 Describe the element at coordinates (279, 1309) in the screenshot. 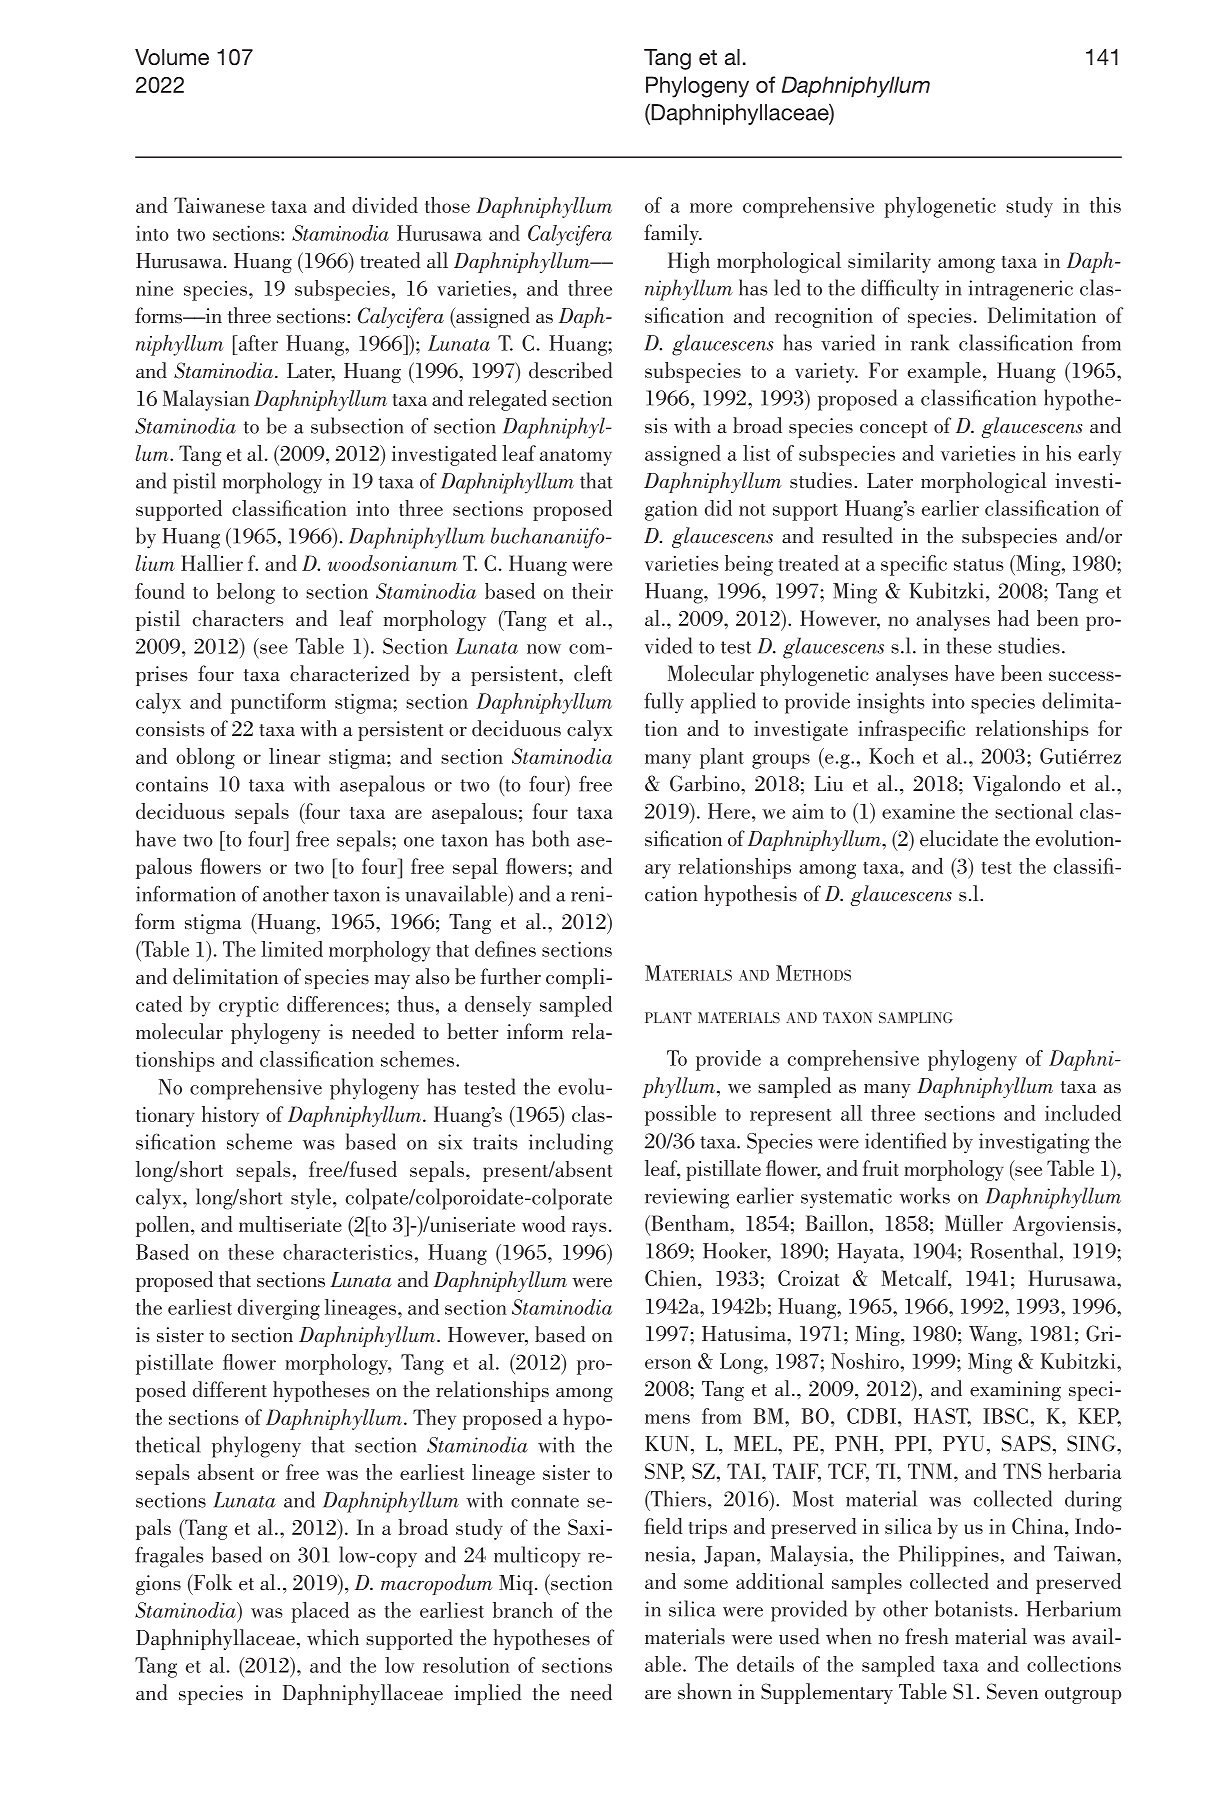

I see `diverging` at that location.
